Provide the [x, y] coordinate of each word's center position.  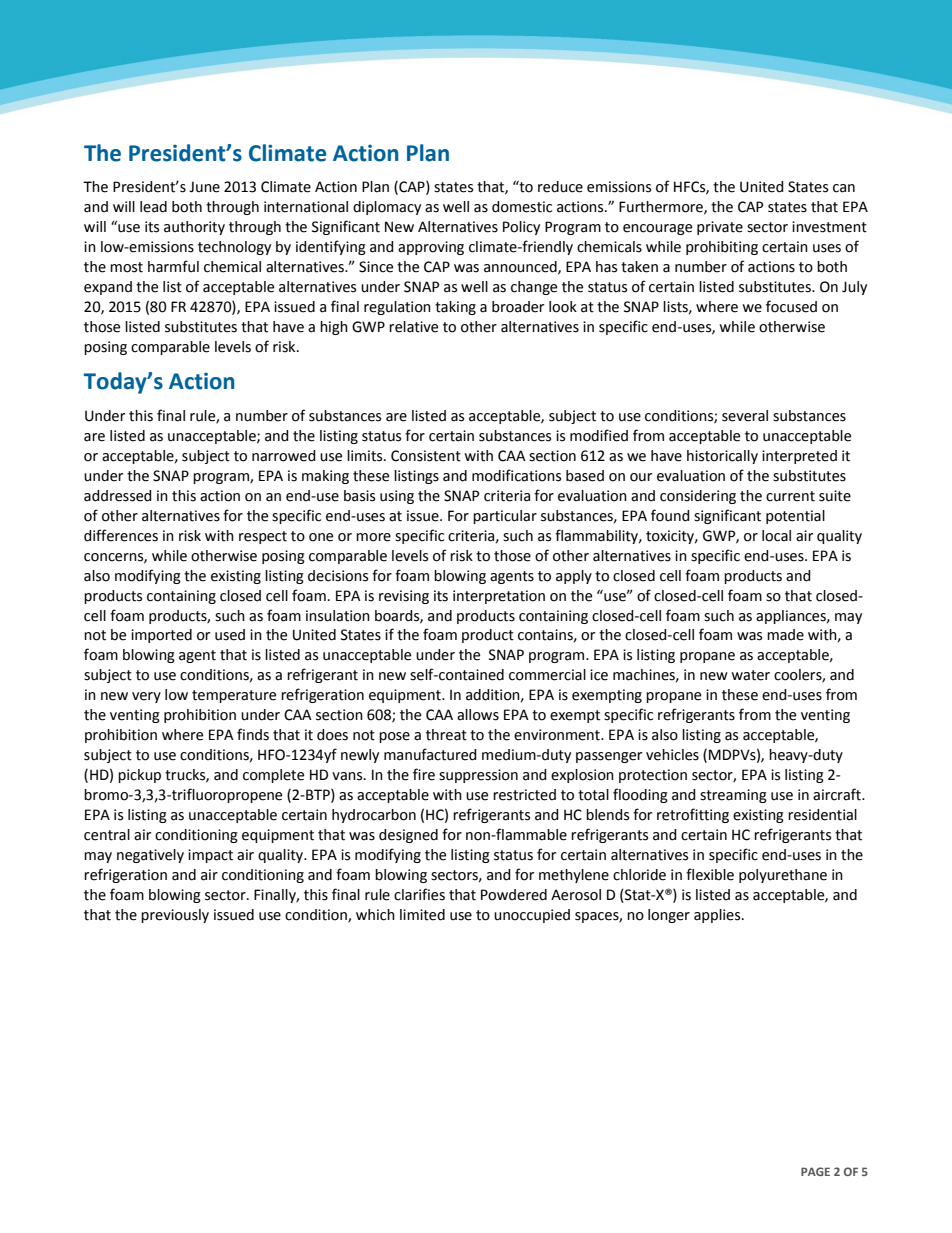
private [720, 228]
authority [194, 228]
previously [175, 916]
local [776, 536]
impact [210, 856]
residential [822, 815]
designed [408, 836]
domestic [522, 207]
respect [263, 537]
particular [505, 517]
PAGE [815, 1171]
